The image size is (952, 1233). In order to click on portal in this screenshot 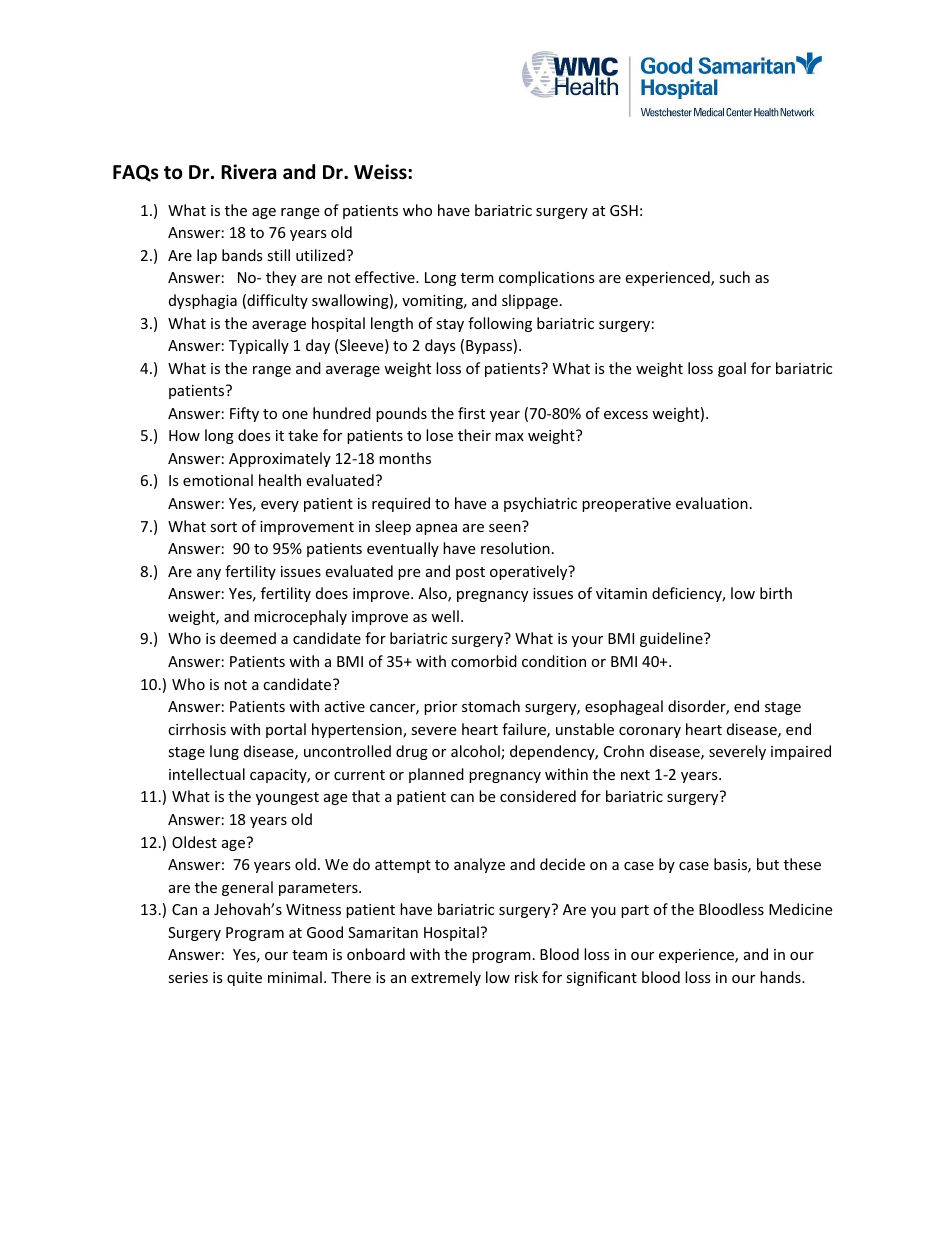, I will do `click(286, 730)`.
